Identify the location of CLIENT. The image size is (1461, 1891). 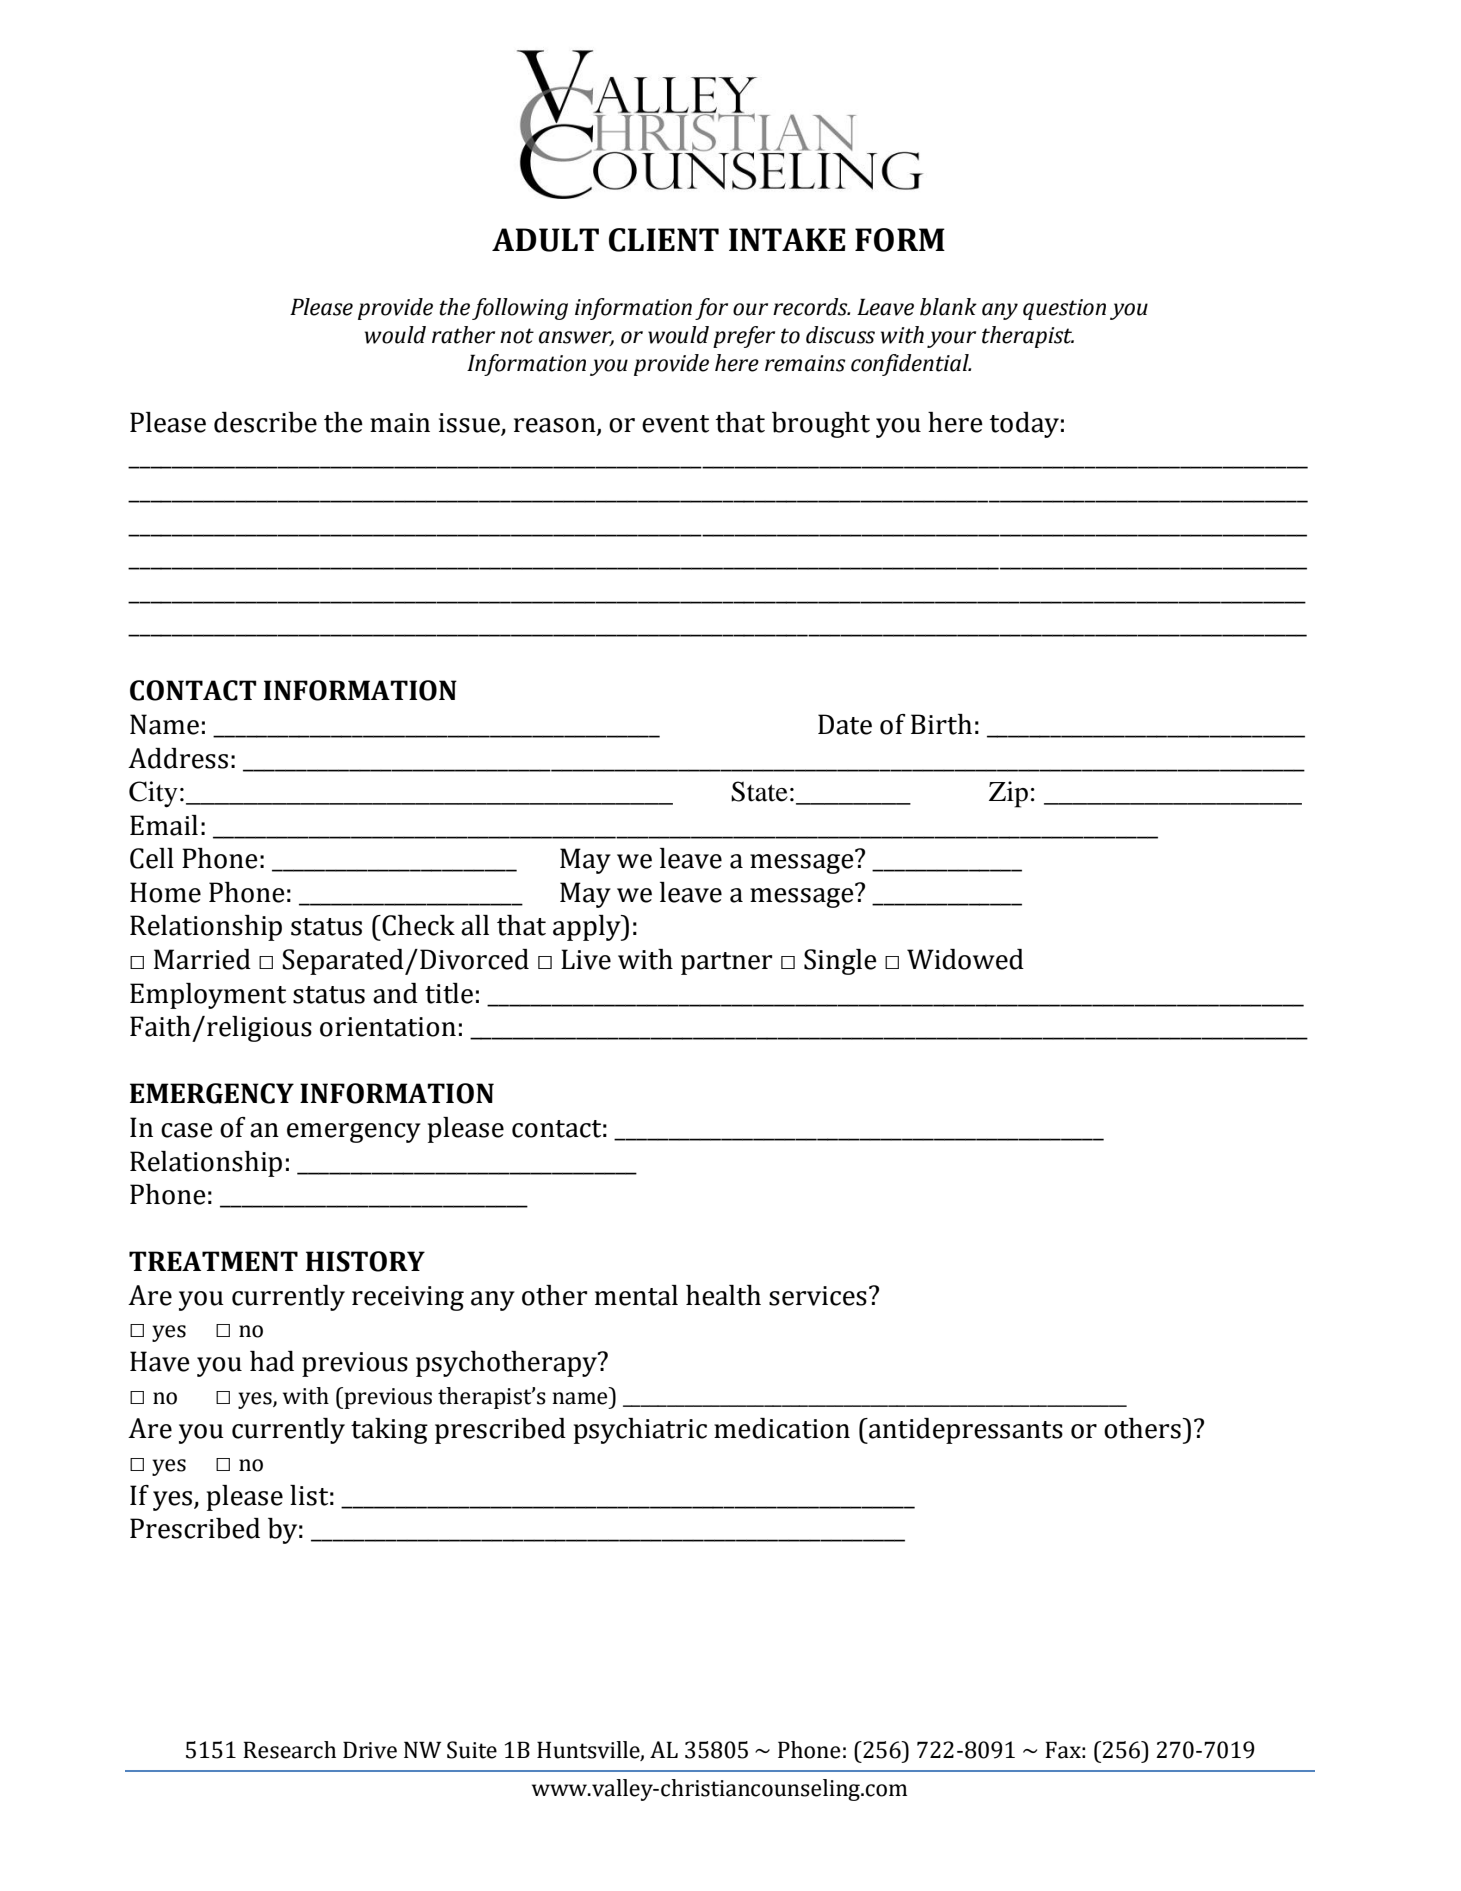
(664, 240).
